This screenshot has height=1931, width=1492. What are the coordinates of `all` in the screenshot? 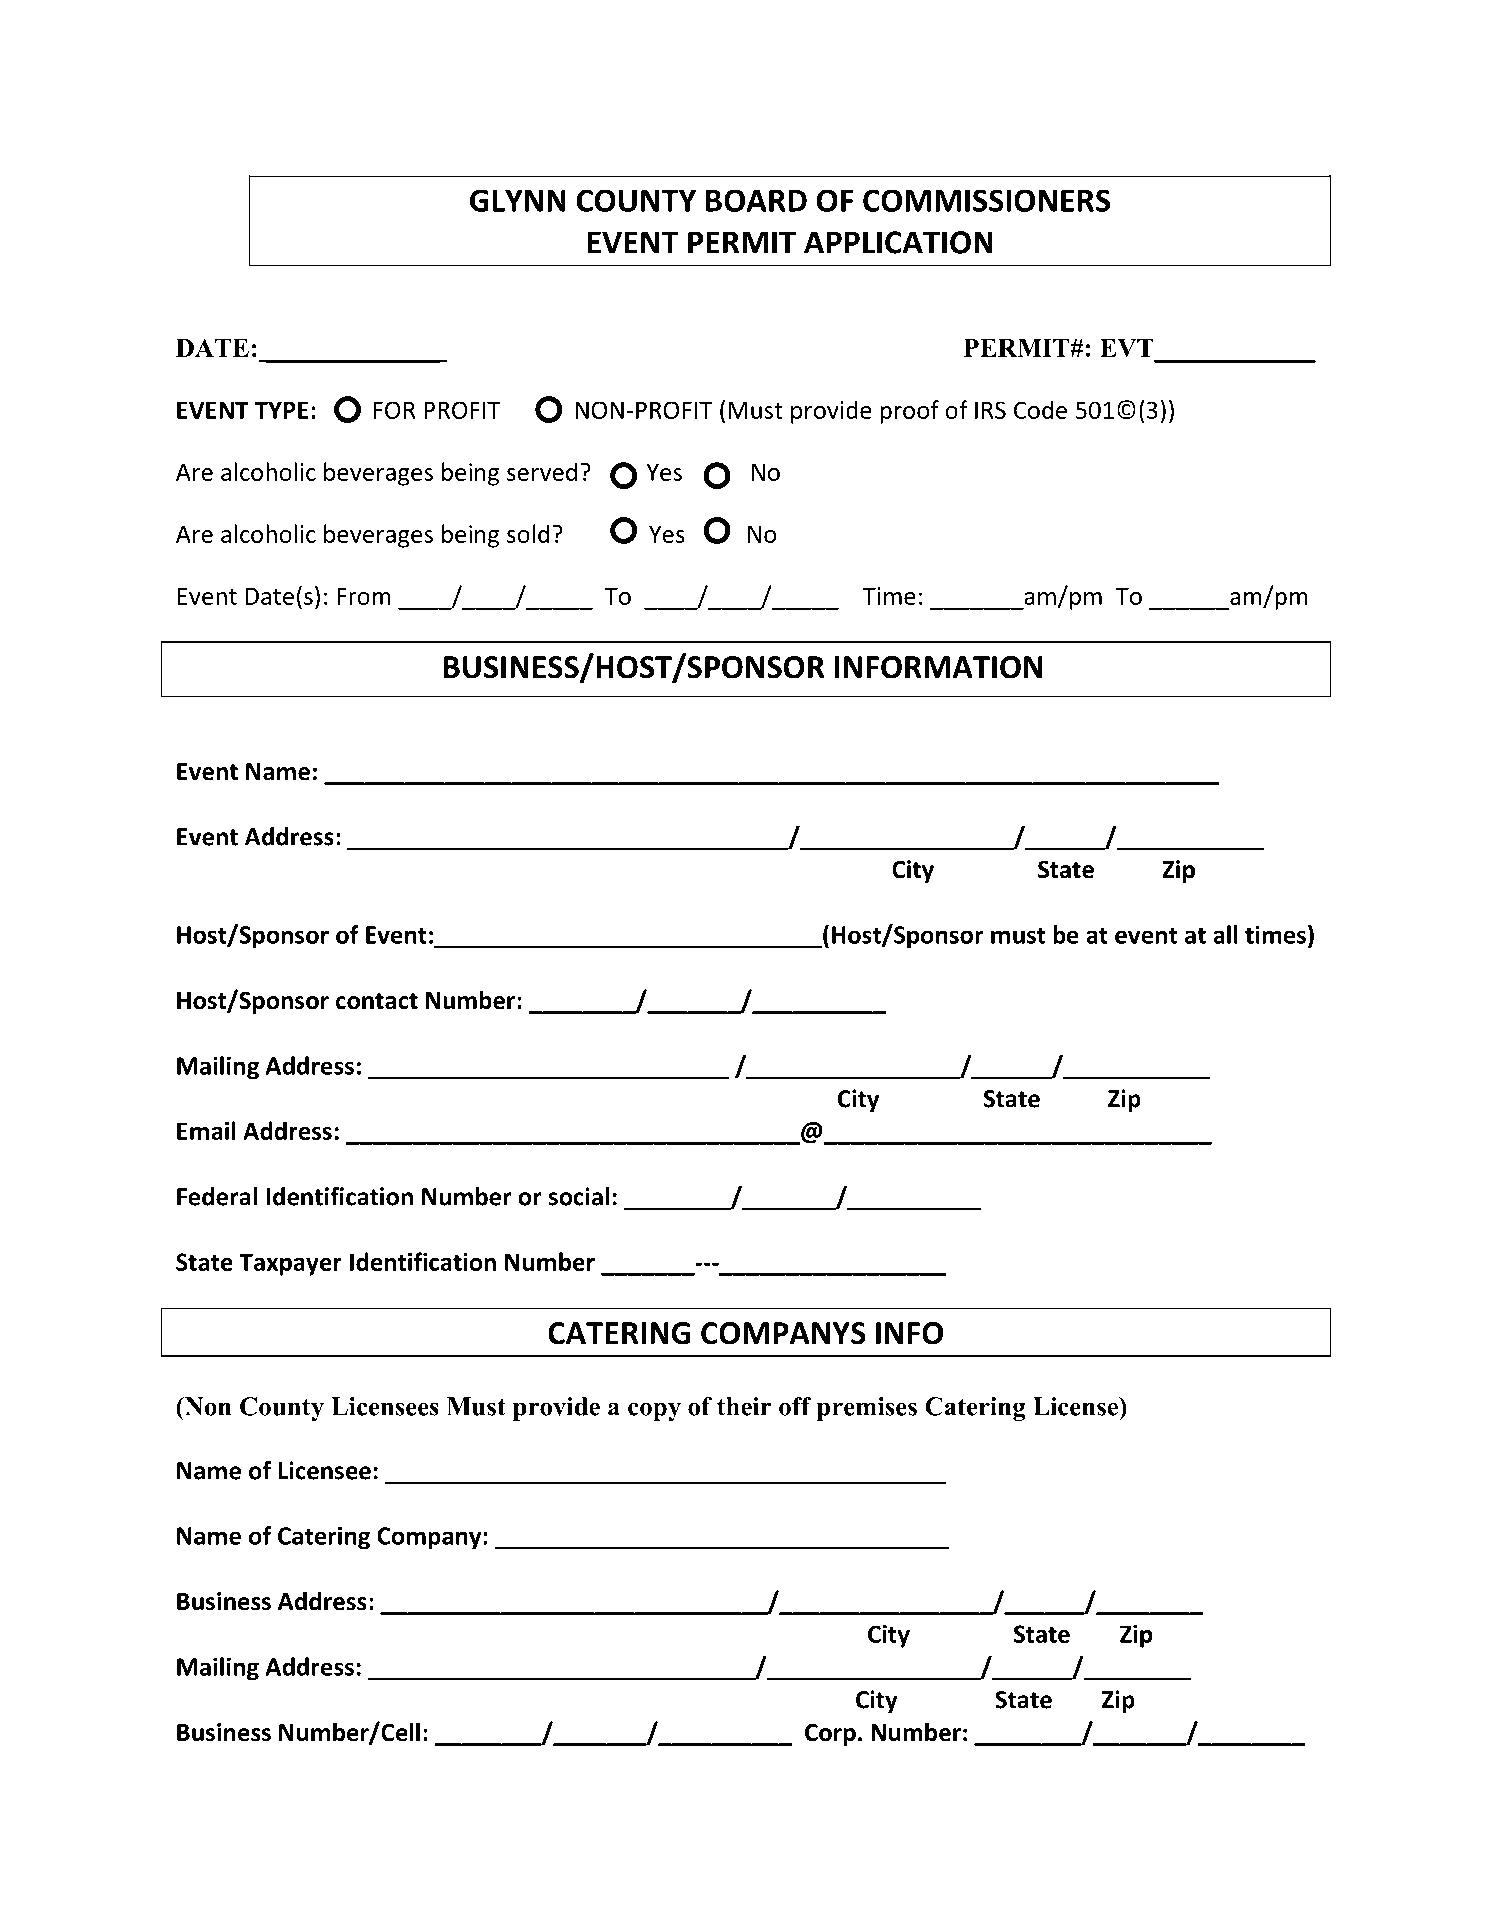 It's located at (1225, 934).
